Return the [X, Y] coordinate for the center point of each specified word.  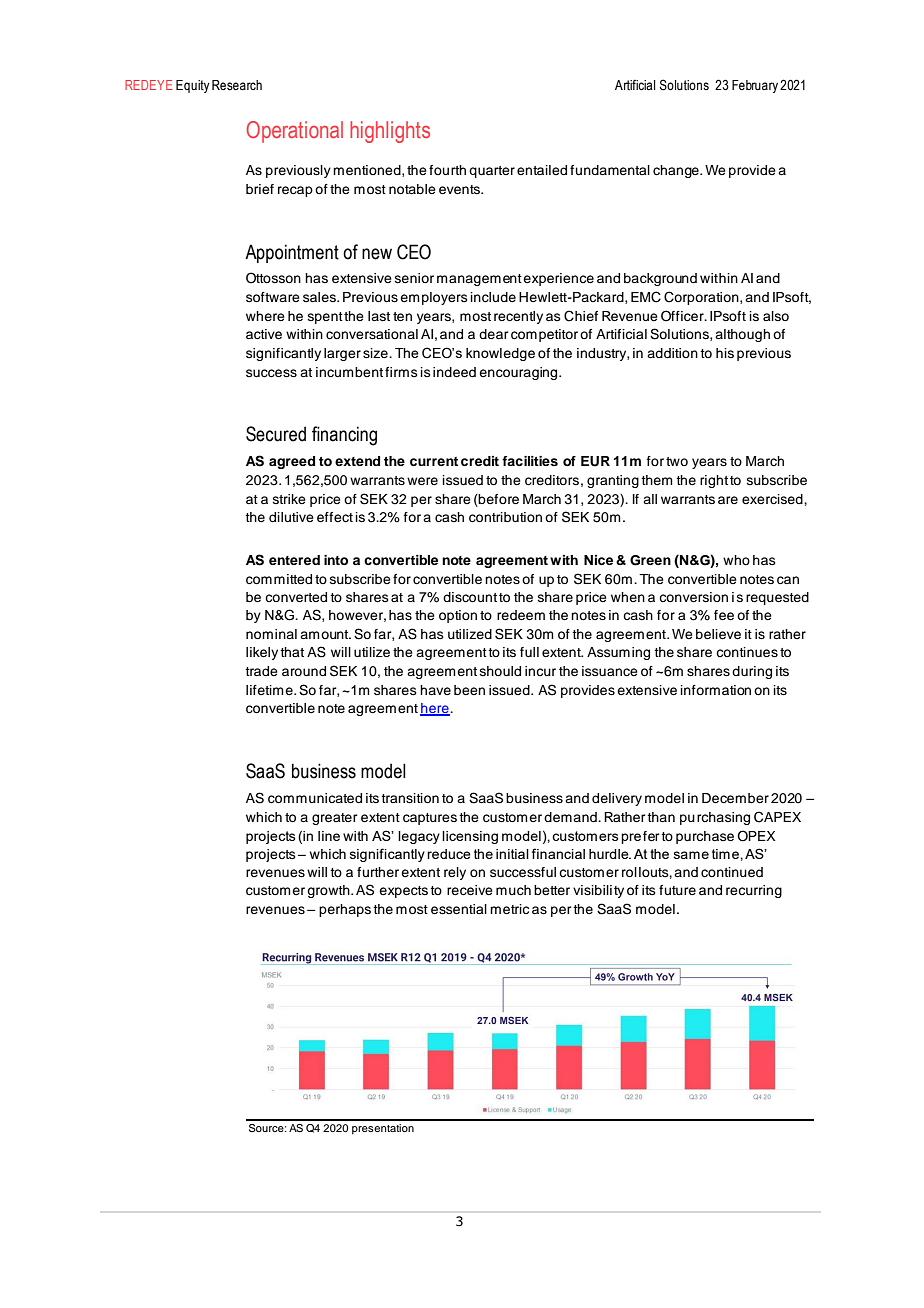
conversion [693, 597]
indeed [454, 372]
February [755, 86]
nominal [271, 634]
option [458, 616]
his [725, 353]
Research [237, 85]
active [264, 334]
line [329, 836]
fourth [447, 170]
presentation [383, 1129]
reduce [449, 854]
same [691, 855]
